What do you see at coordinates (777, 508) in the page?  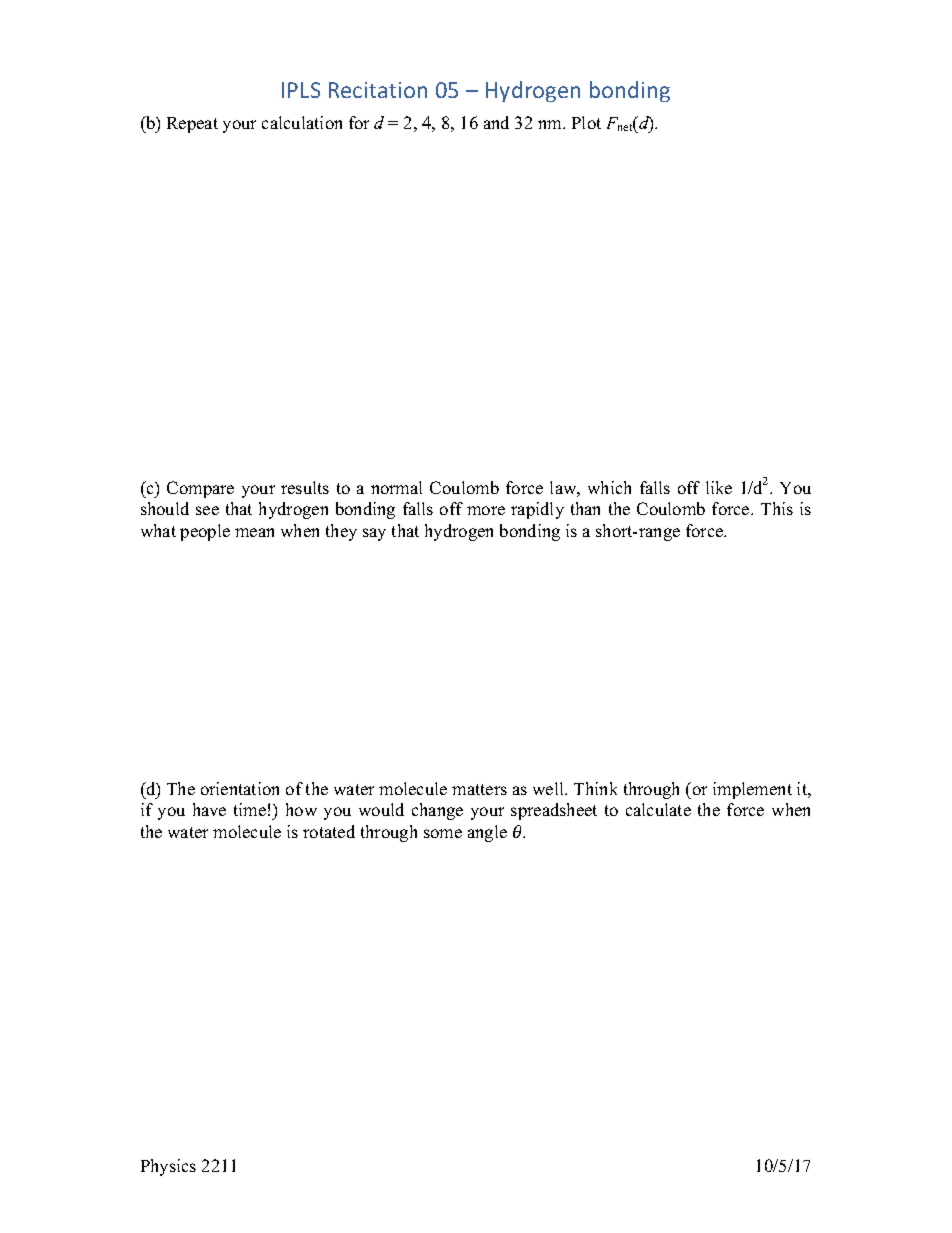 I see `This` at bounding box center [777, 508].
